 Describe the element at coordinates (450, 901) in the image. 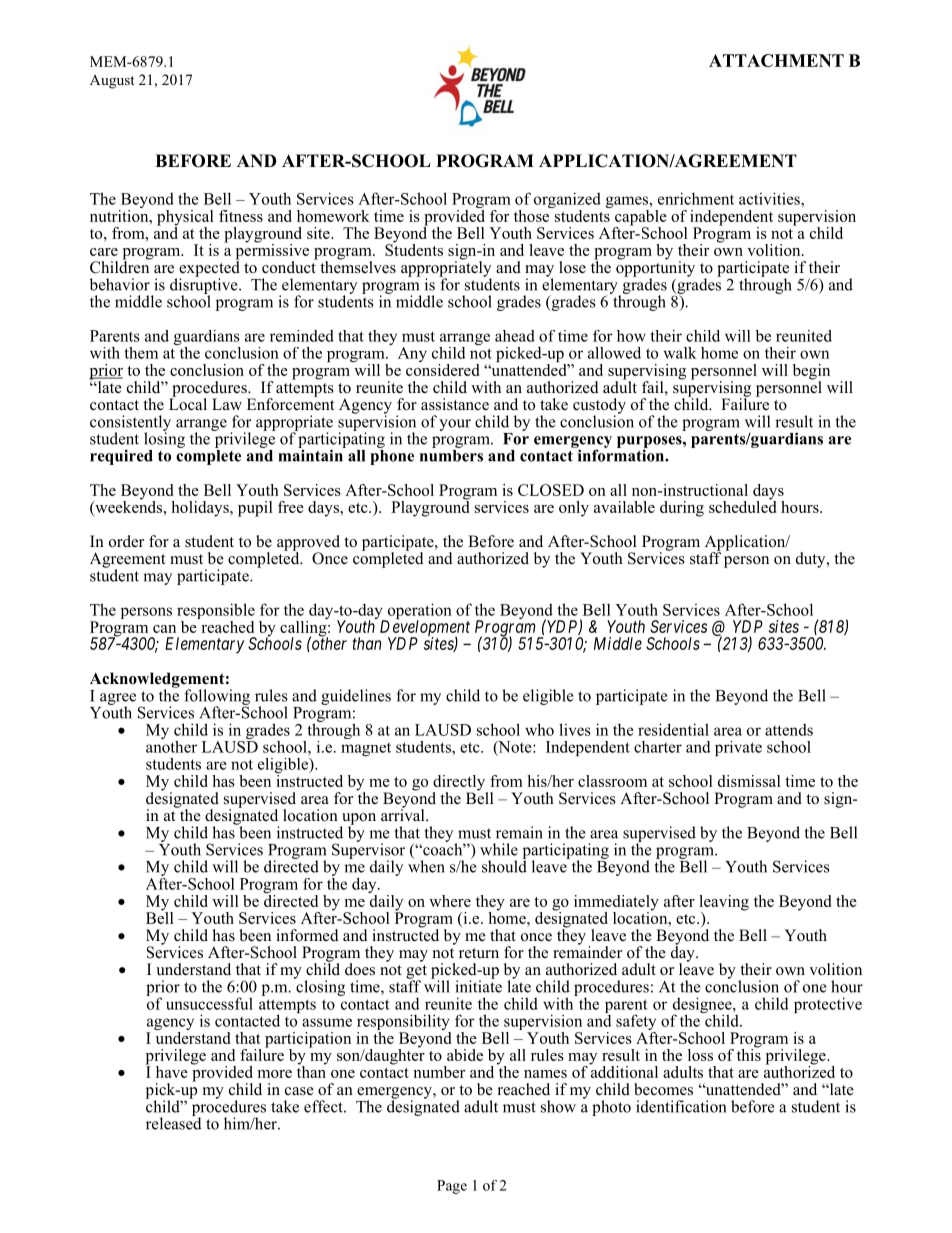

I see `where` at that location.
